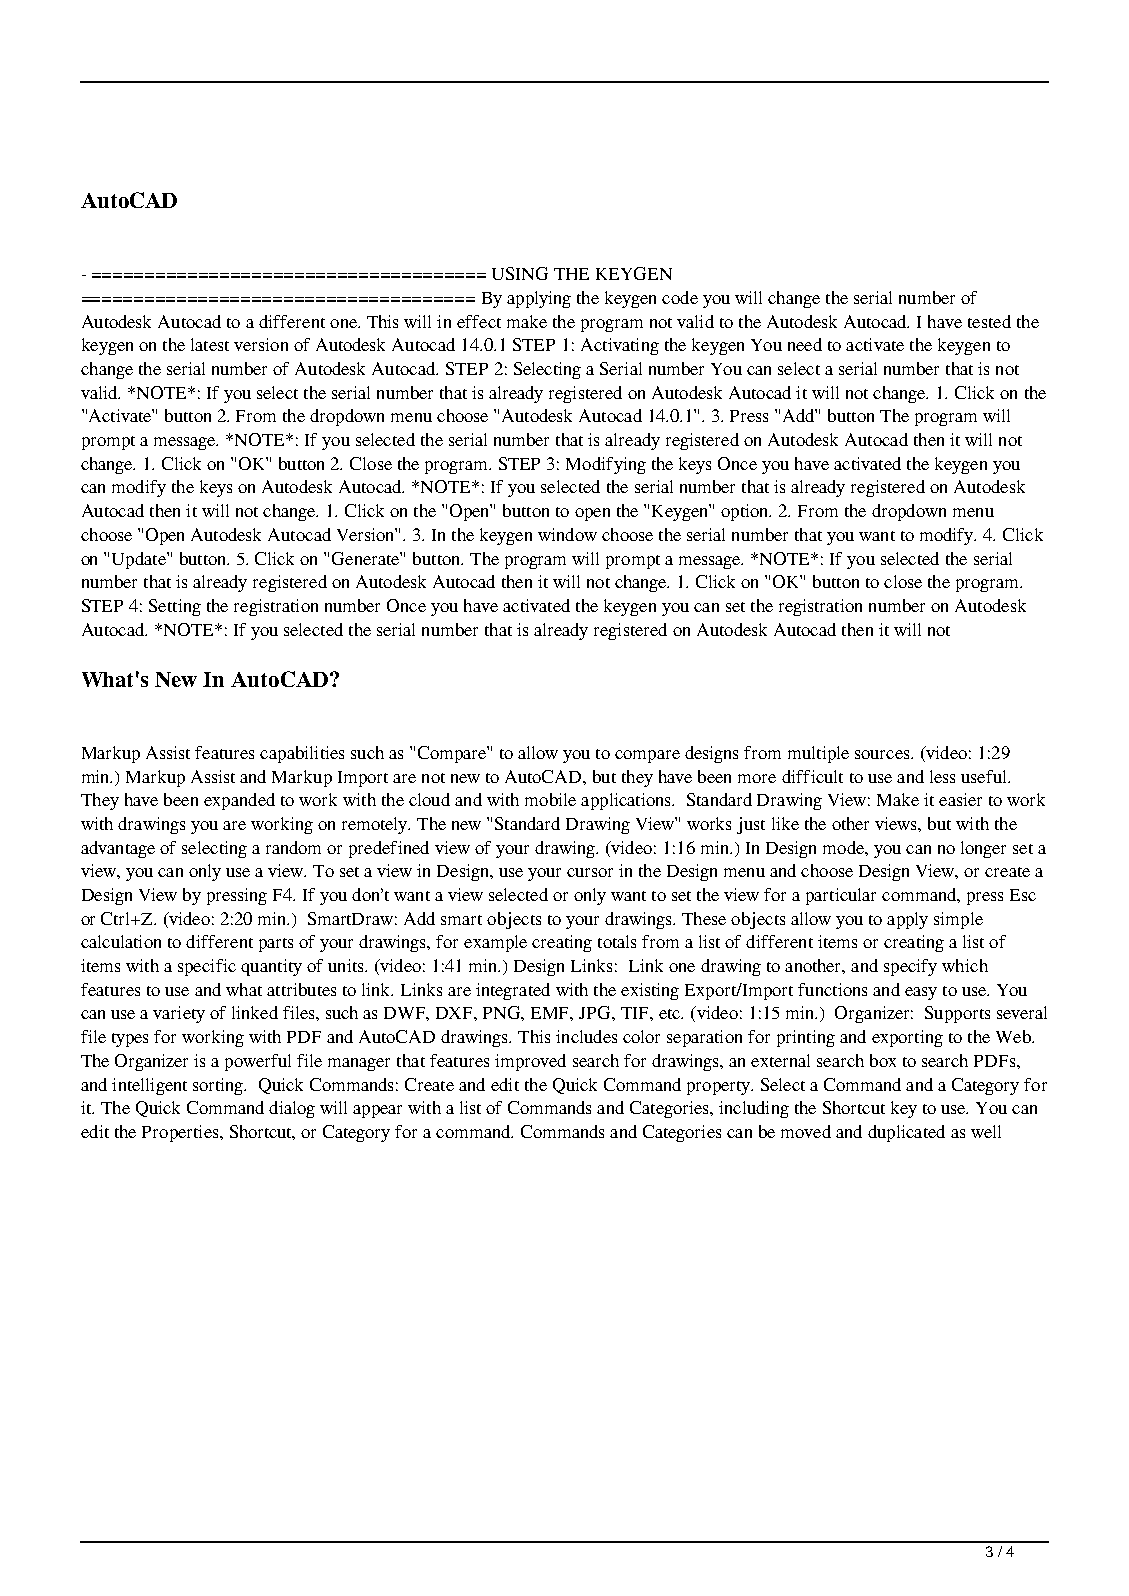  I want to click on cursor, so click(590, 872).
